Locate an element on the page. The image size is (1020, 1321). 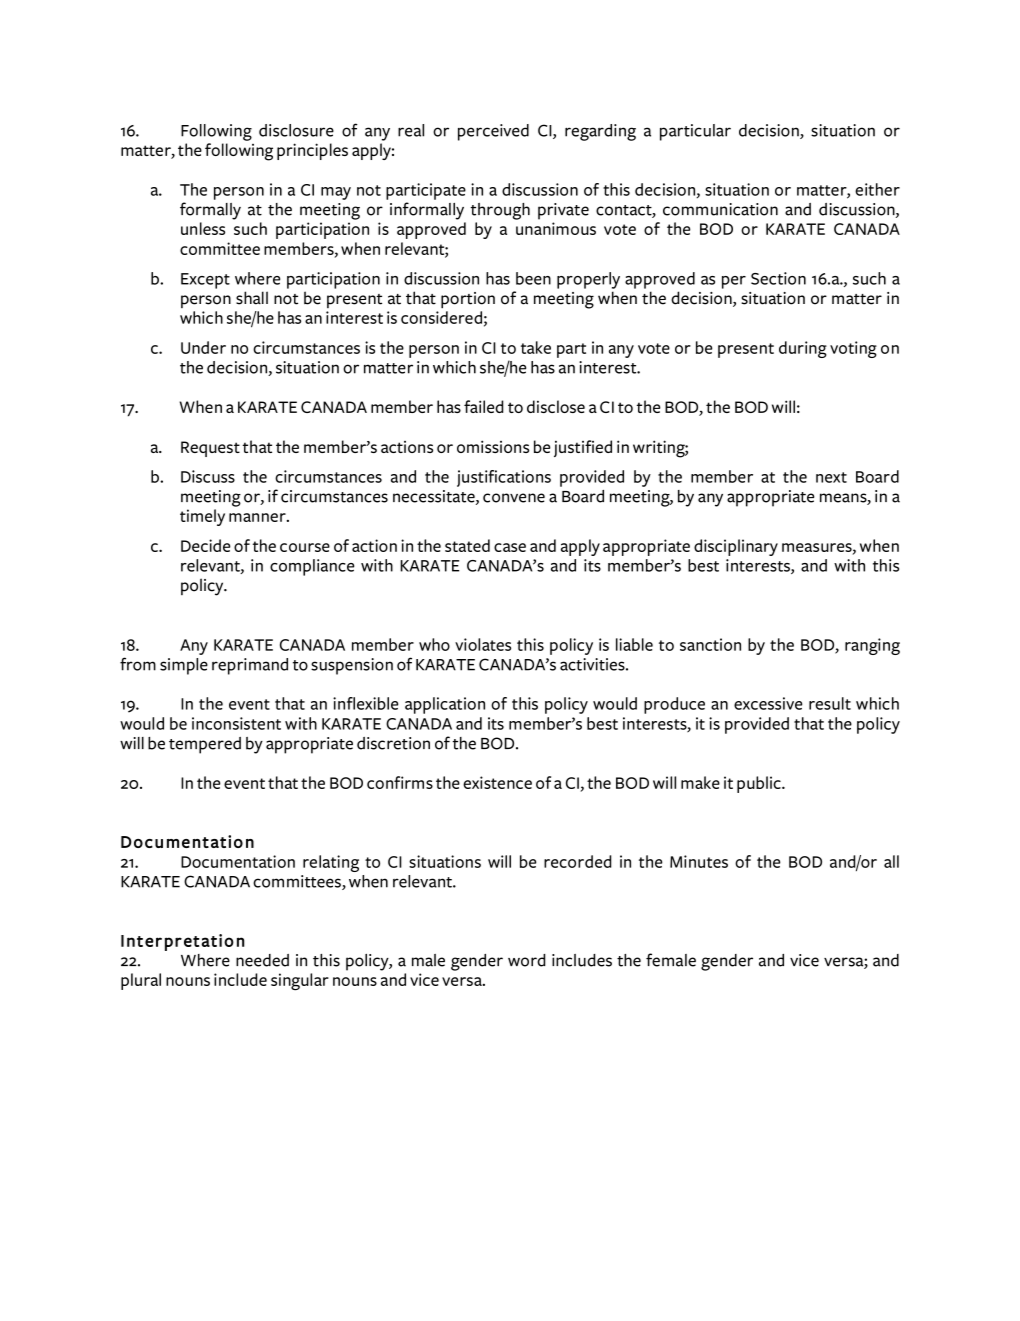
disclosure is located at coordinates (296, 130).
